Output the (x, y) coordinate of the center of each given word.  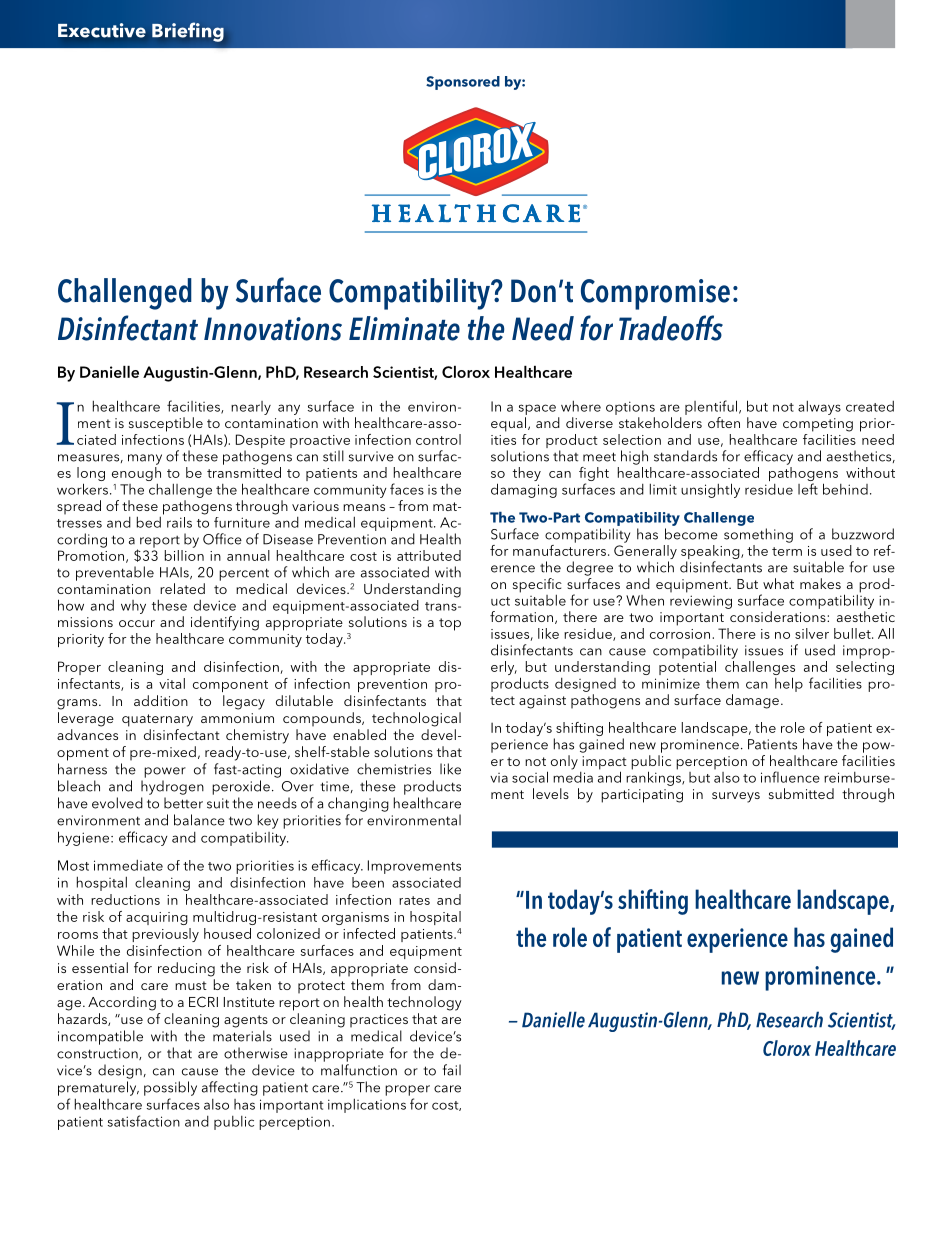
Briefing (188, 32)
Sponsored (463, 83)
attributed (429, 555)
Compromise (655, 294)
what (778, 583)
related (182, 588)
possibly (170, 1088)
